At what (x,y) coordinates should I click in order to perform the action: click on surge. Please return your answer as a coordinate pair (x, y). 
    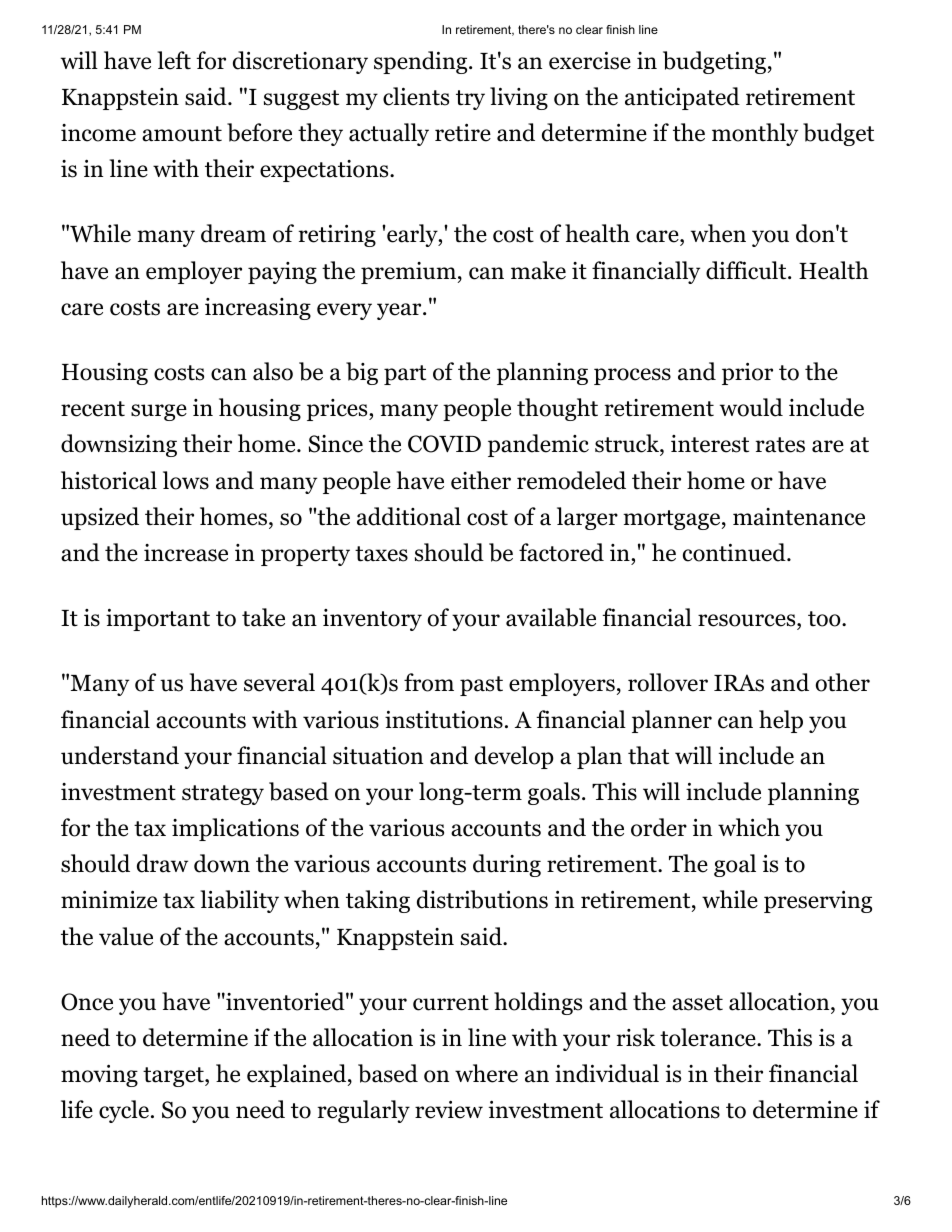
    Looking at the image, I should click on (159, 412).
